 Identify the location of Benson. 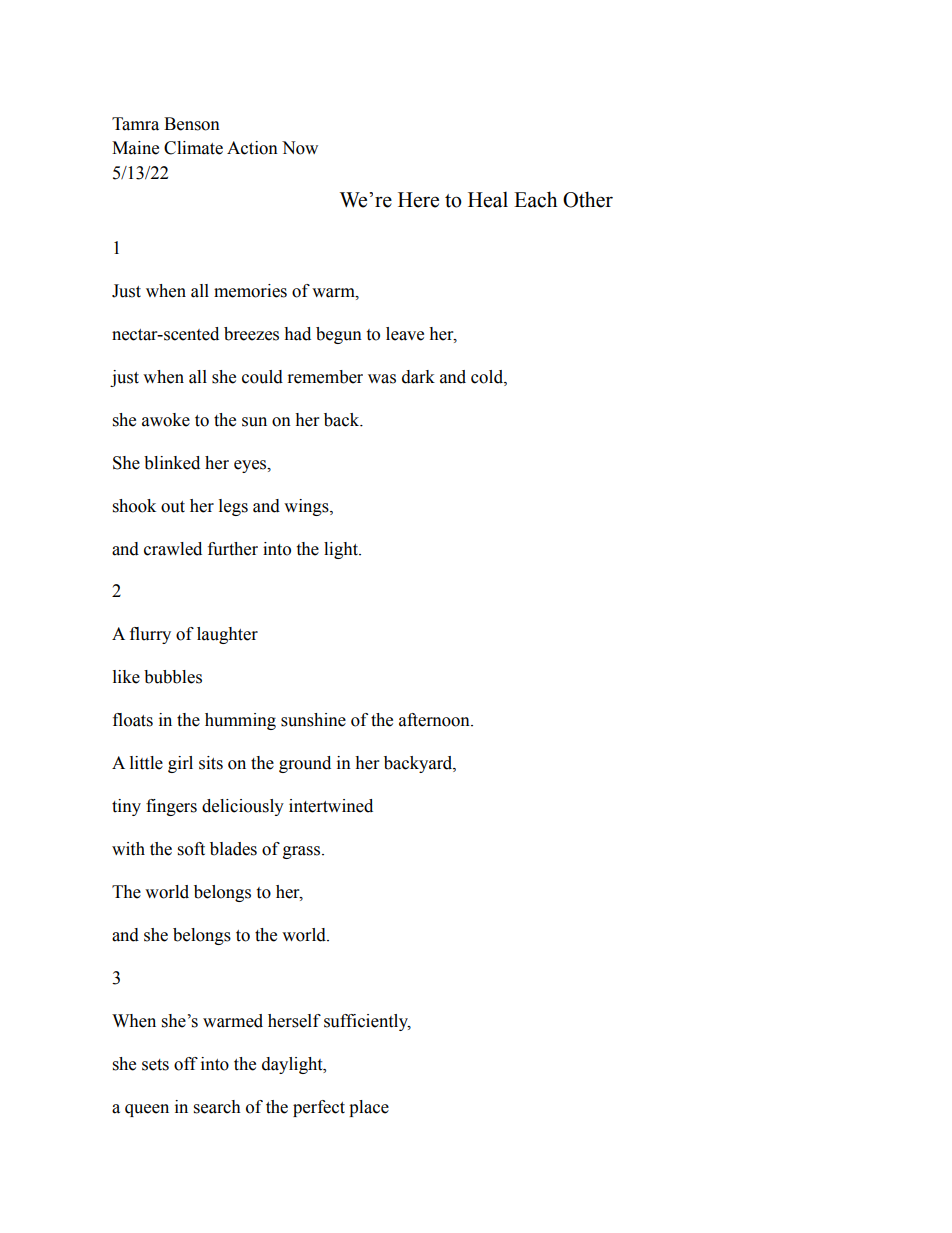
(192, 124).
